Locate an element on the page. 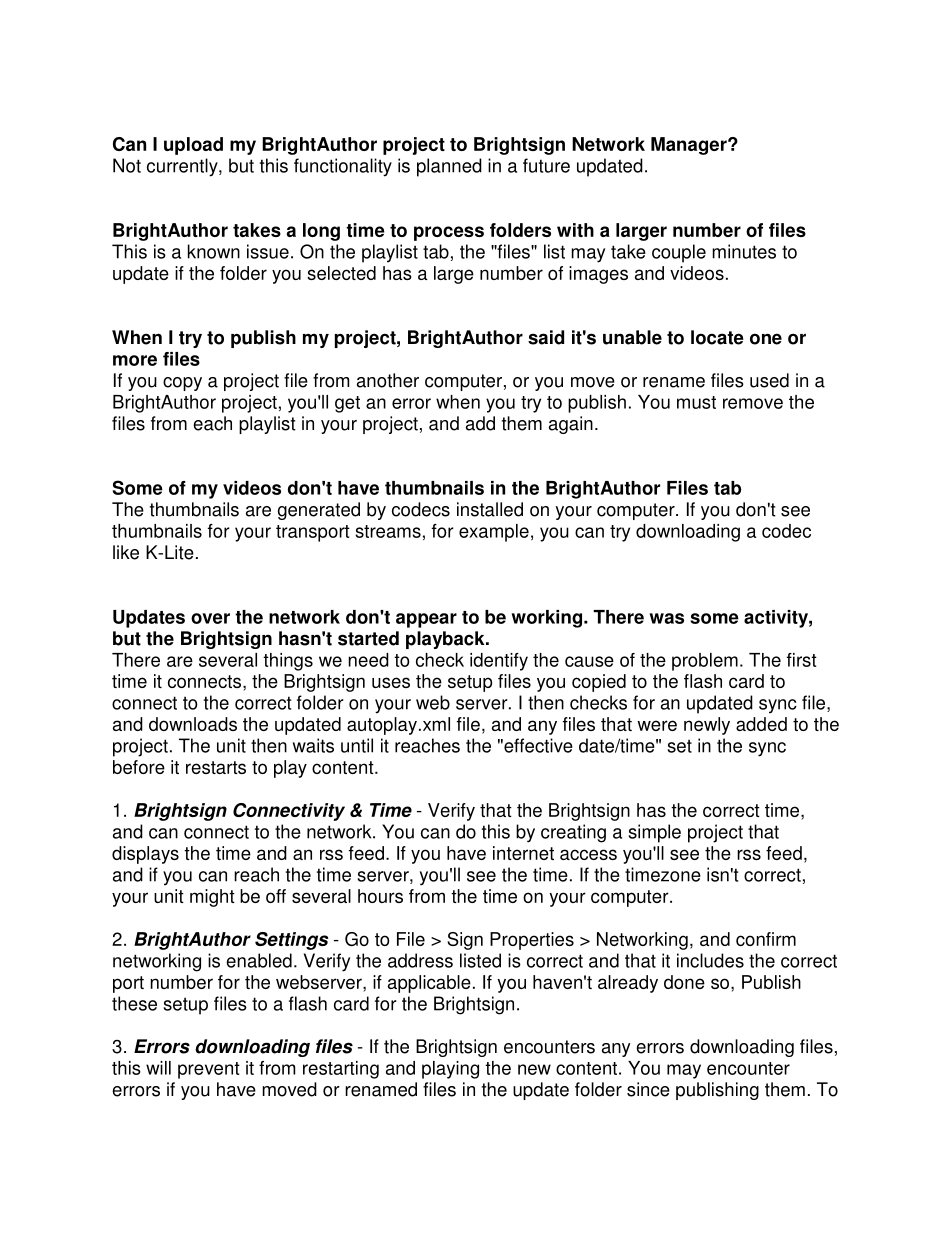 The height and width of the document is (1233, 952). applicable is located at coordinates (429, 984).
